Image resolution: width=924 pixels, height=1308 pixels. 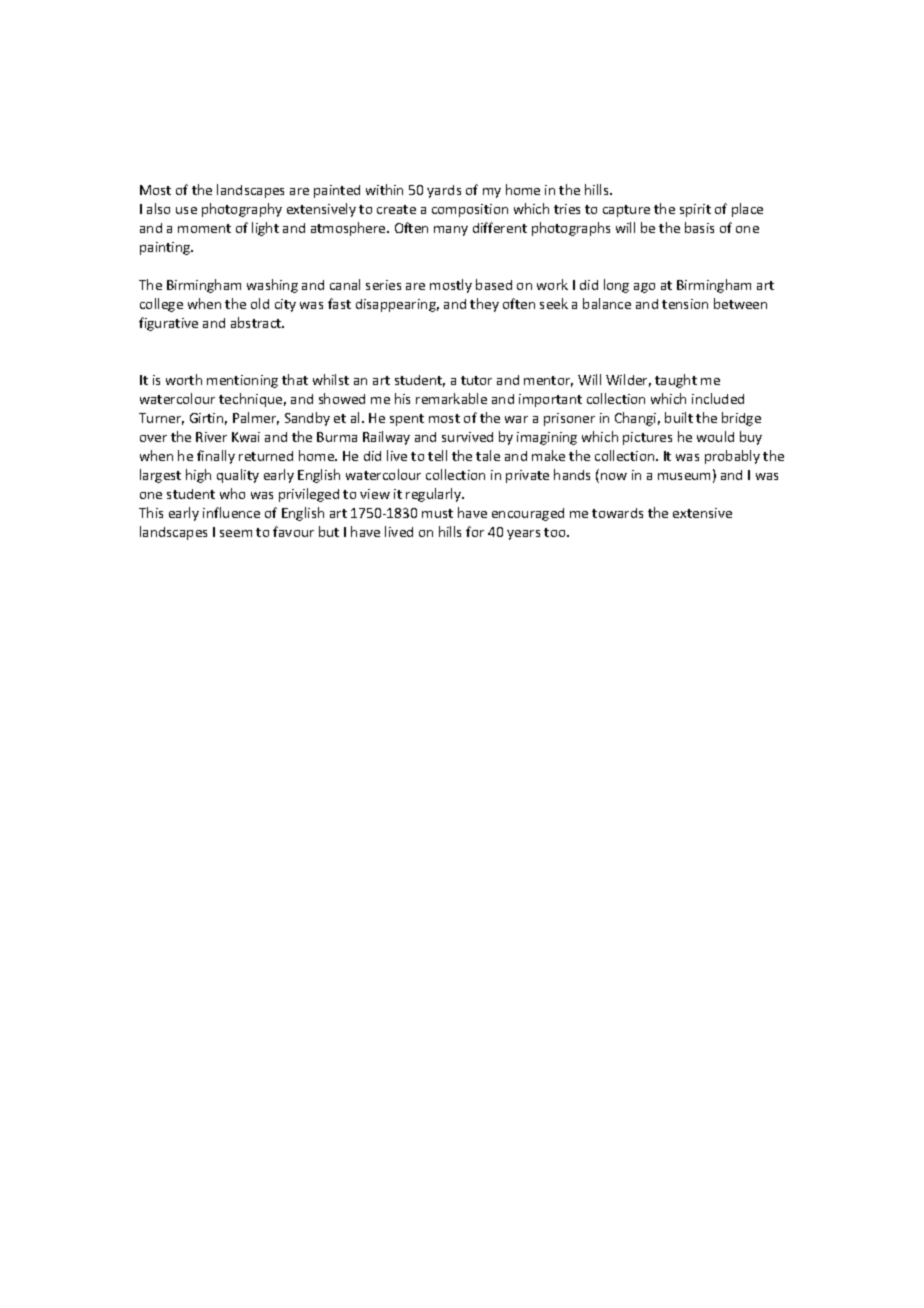 I want to click on spirit, so click(x=695, y=210).
